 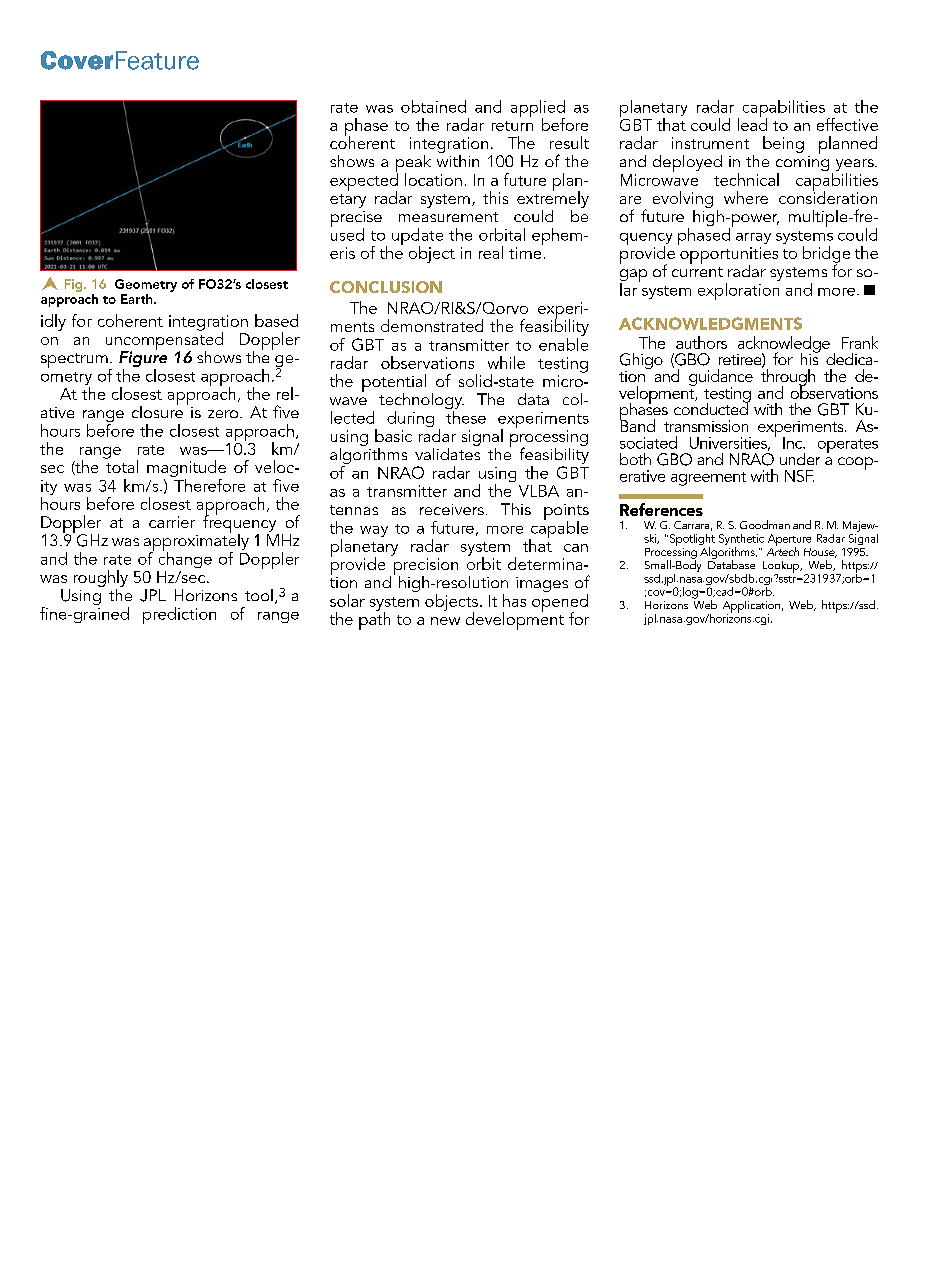 I want to click on obtained, so click(x=433, y=106).
